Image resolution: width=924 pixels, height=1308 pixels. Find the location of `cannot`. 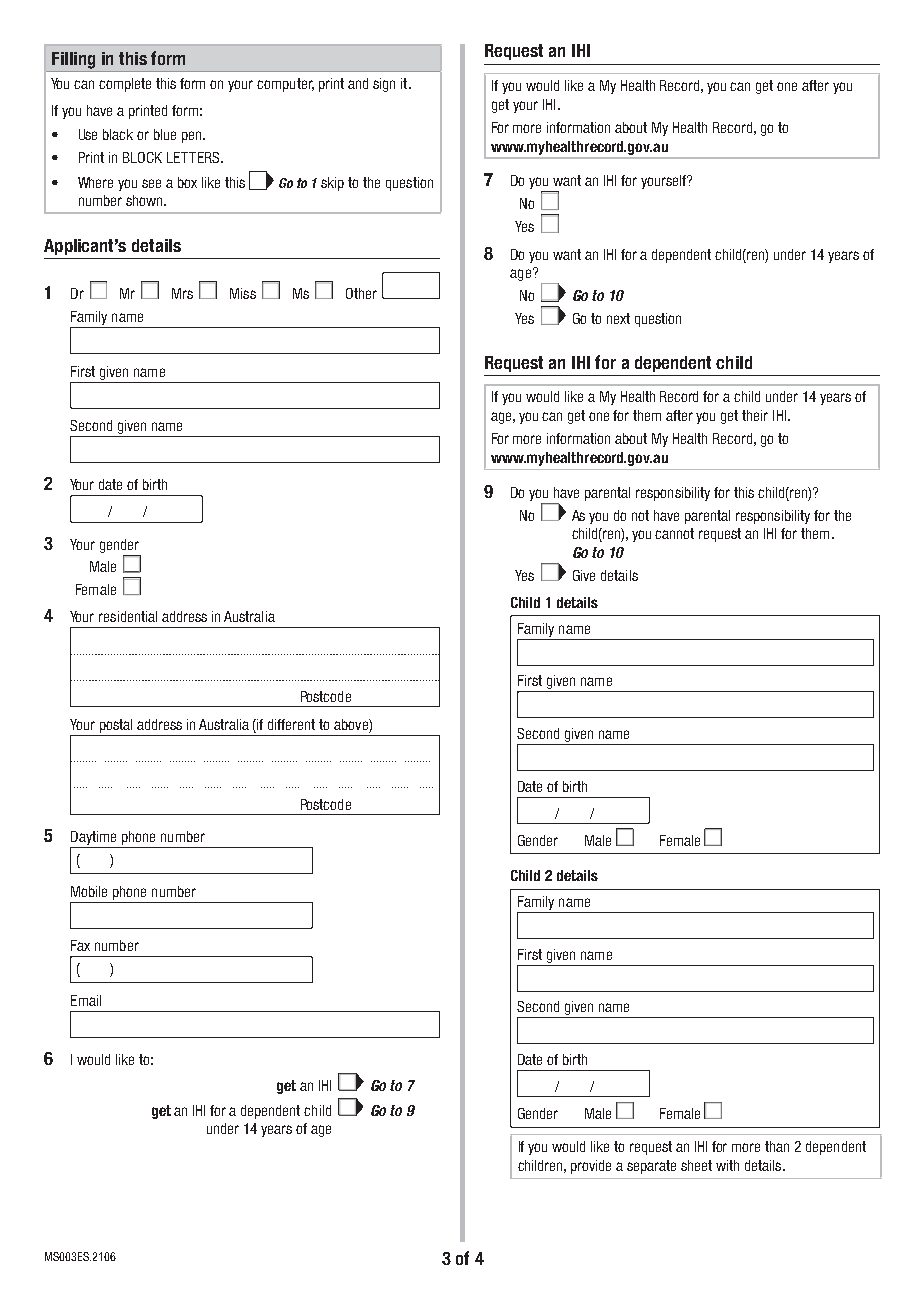

cannot is located at coordinates (674, 533).
